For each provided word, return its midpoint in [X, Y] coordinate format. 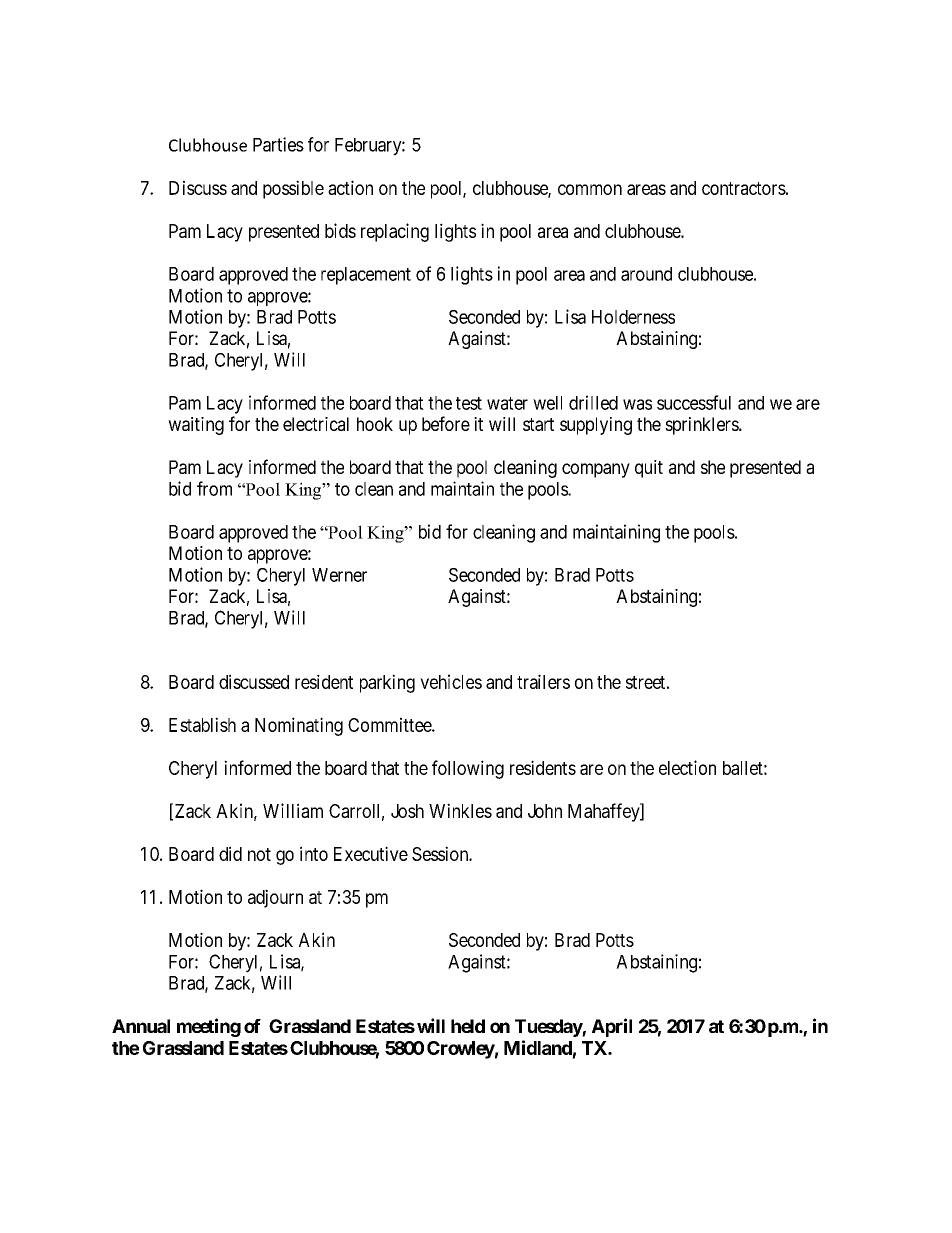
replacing [395, 232]
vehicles [451, 681]
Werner [339, 575]
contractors [744, 188]
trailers [543, 681]
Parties [278, 144]
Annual [141, 1026]
